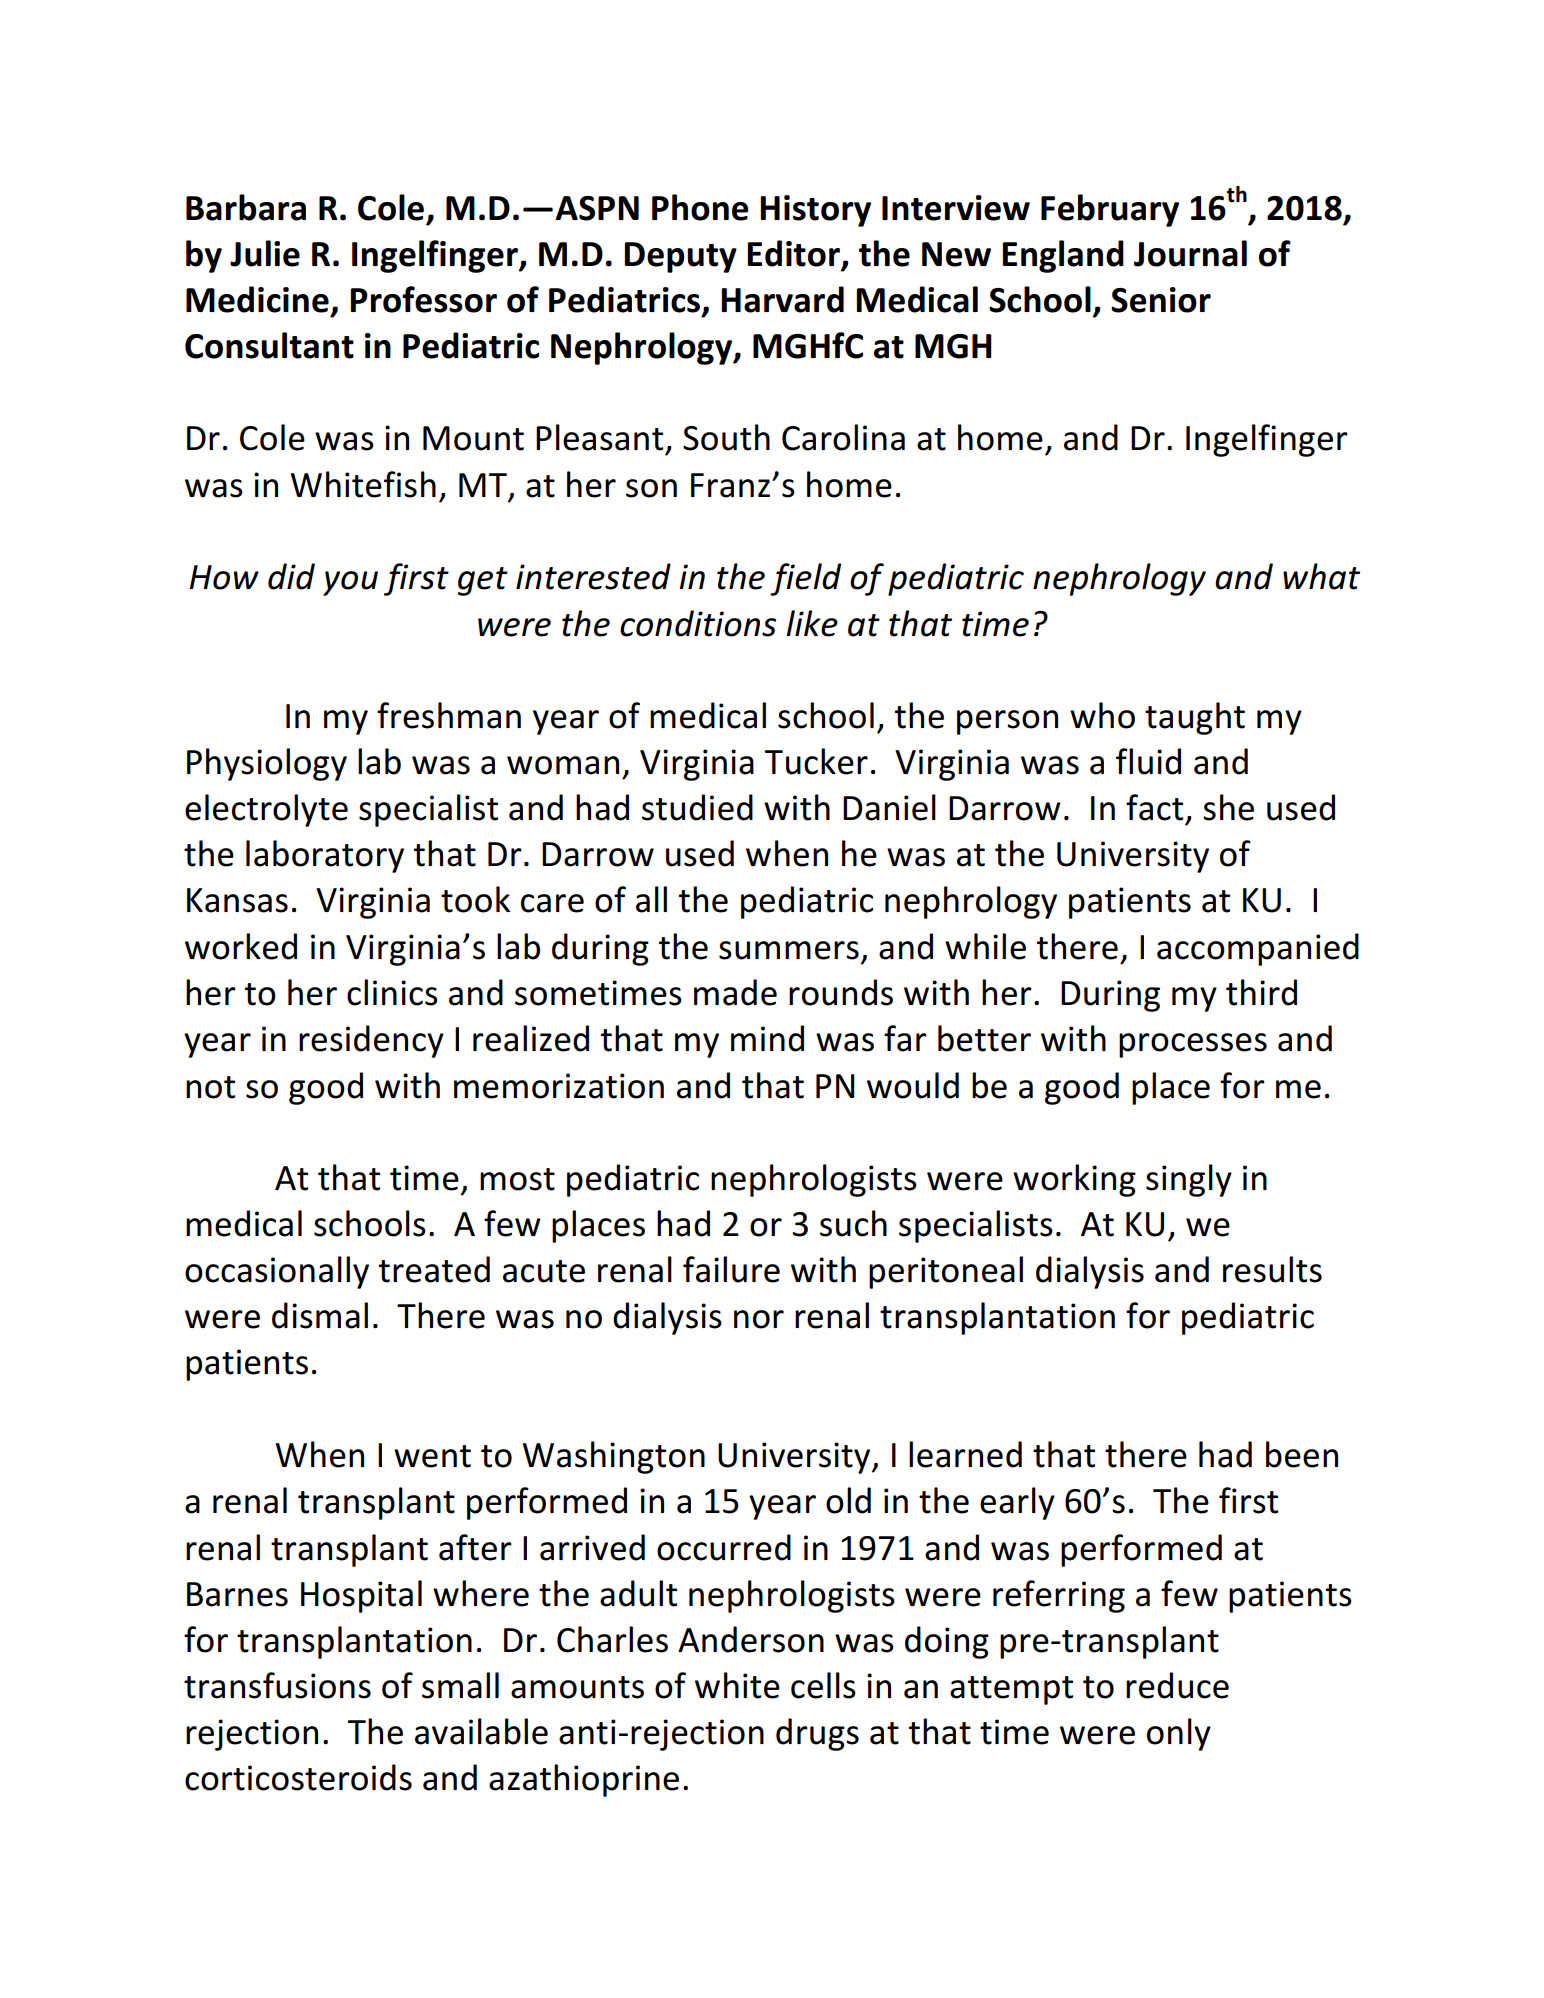  I want to click on occasionally, so click(277, 1272).
